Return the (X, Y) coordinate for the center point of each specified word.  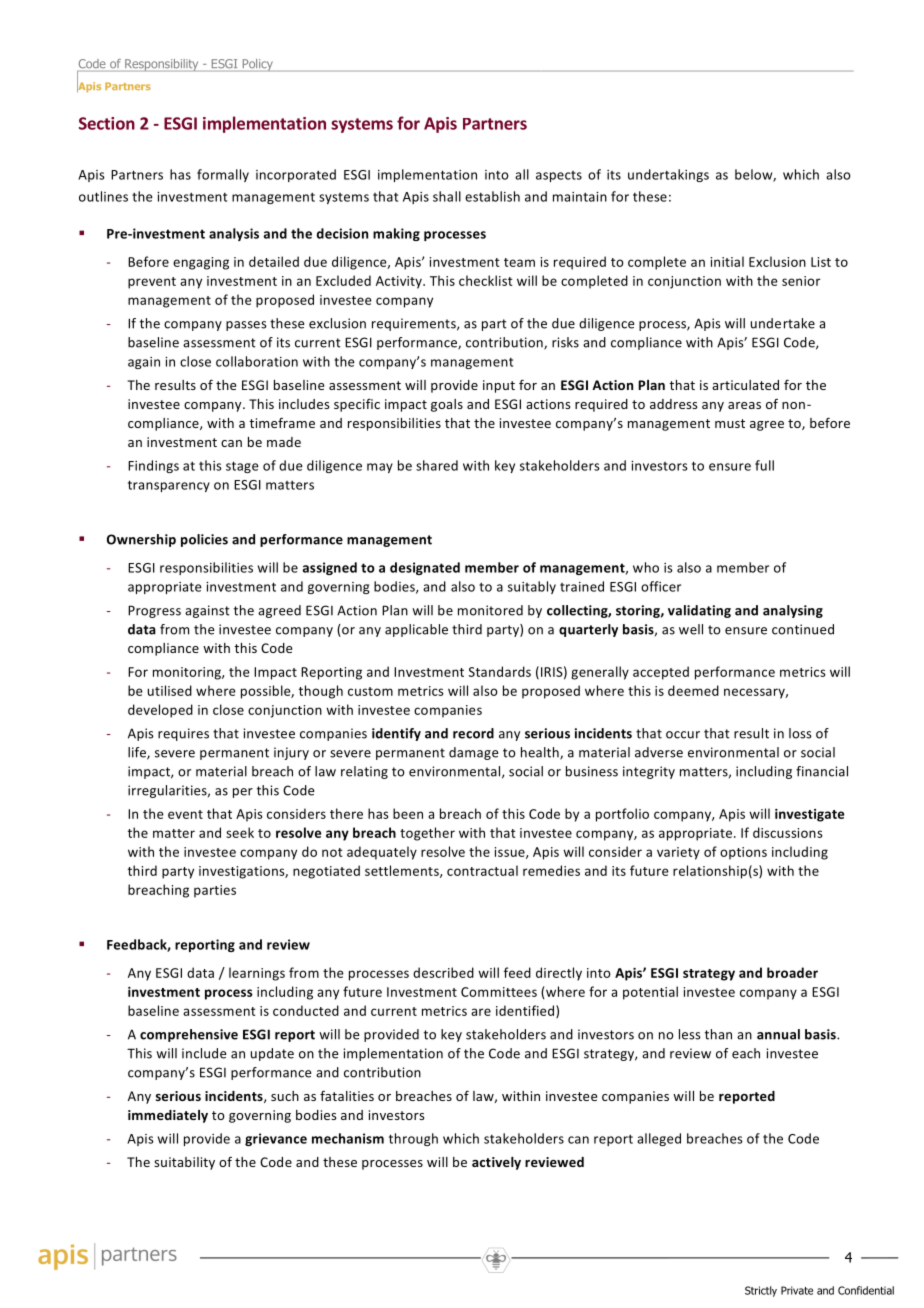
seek (240, 832)
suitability (184, 1163)
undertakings (668, 175)
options (743, 853)
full (764, 465)
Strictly (761, 1291)
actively (496, 1163)
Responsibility (162, 65)
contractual (482, 870)
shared (437, 465)
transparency (169, 486)
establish (492, 196)
